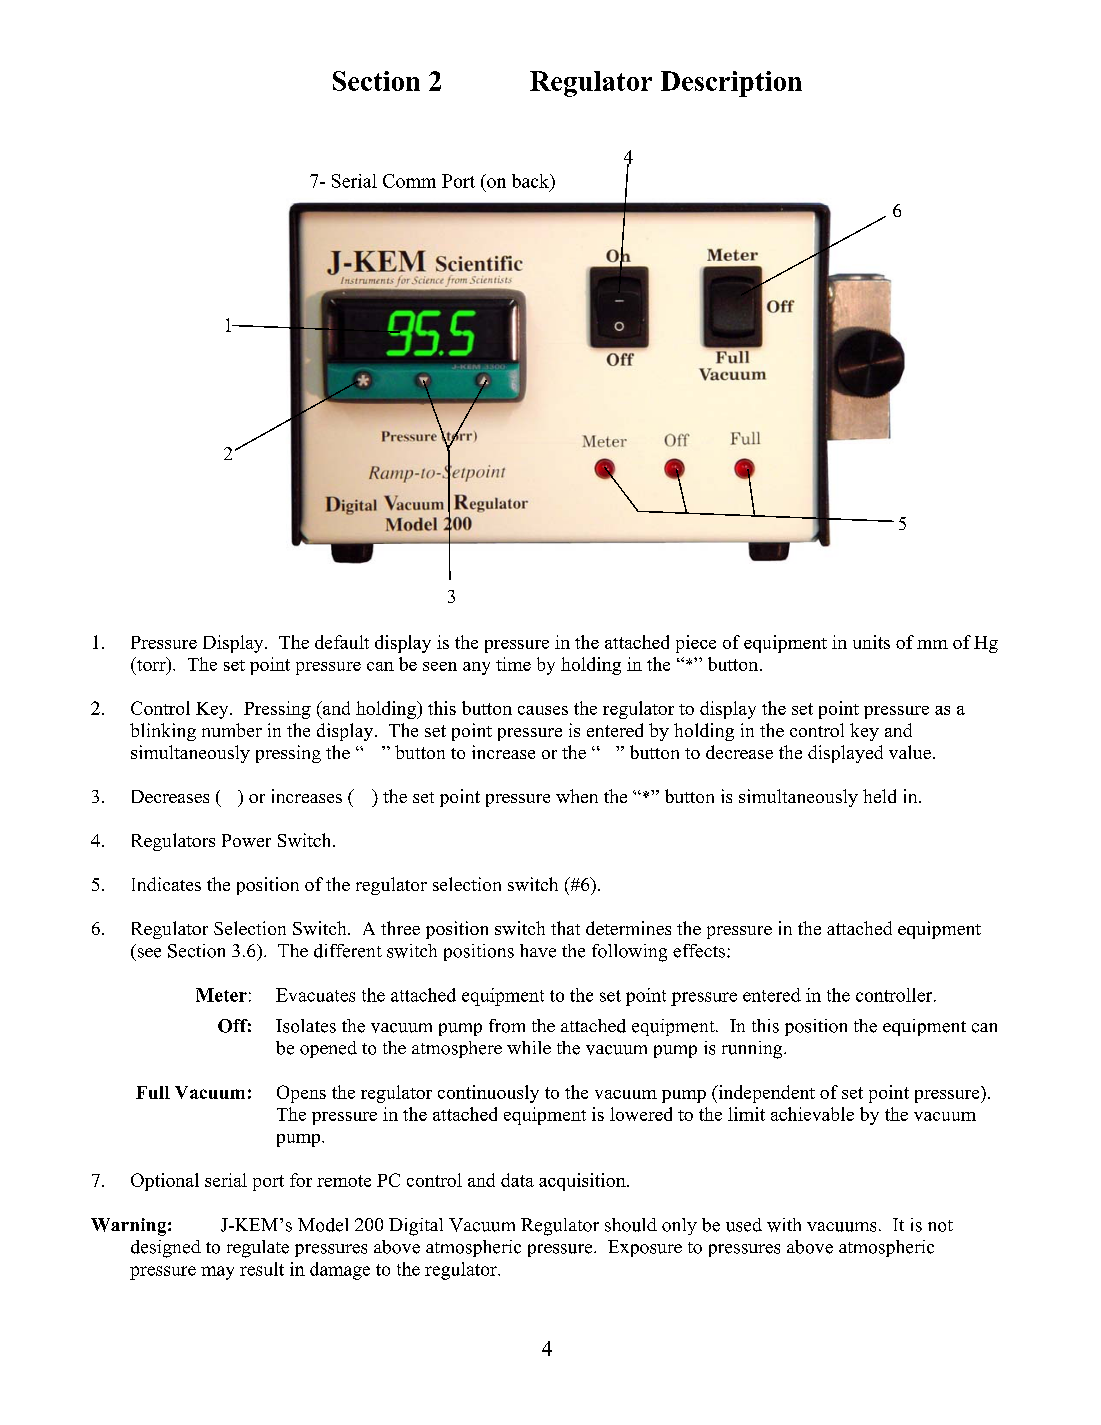 The height and width of the screenshot is (1425, 1101). Describe the element at coordinates (409, 181) in the screenshot. I see `Comm` at that location.
